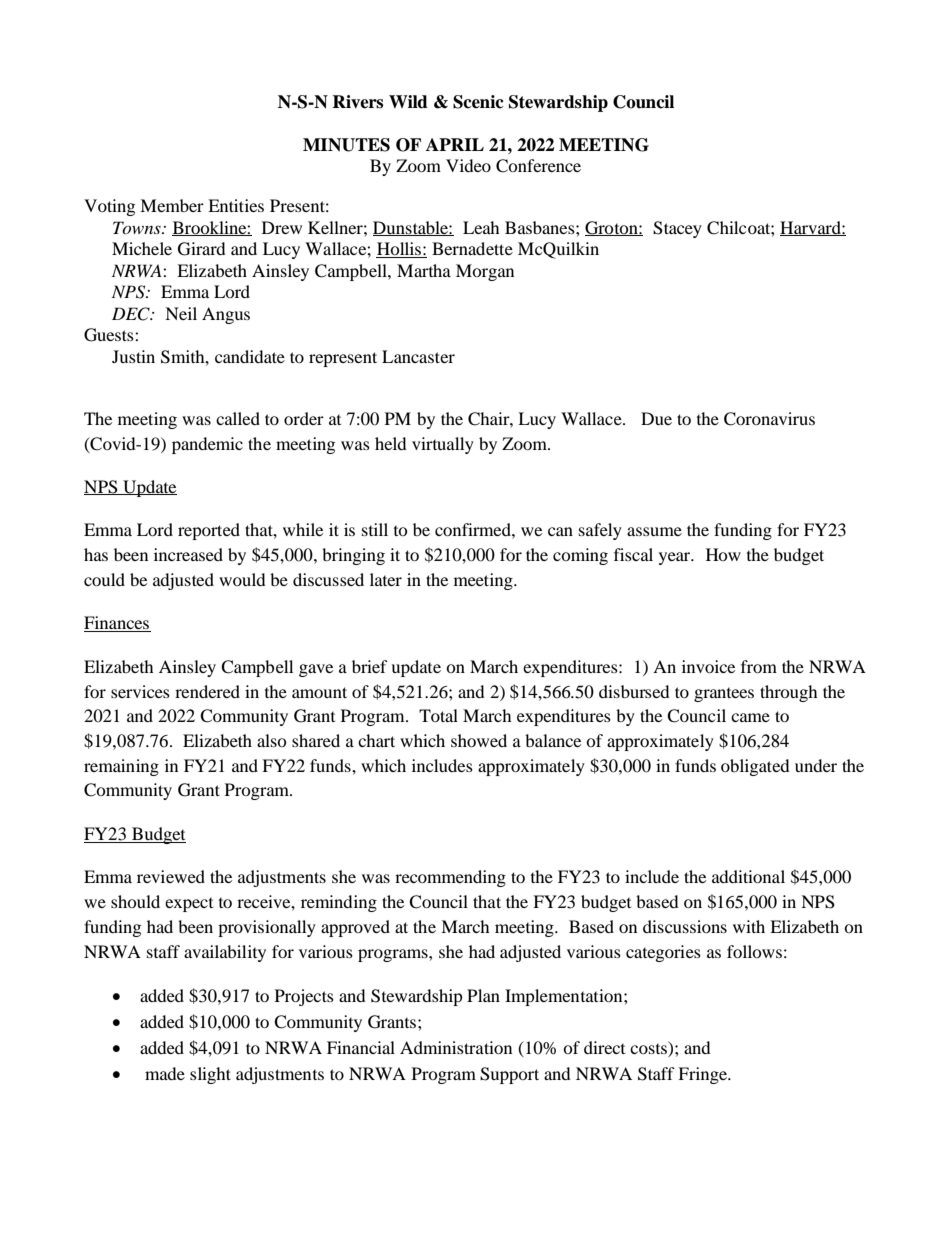 The width and height of the page is (952, 1233). Describe the element at coordinates (703, 1075) in the page. I see `Fringe` at that location.
